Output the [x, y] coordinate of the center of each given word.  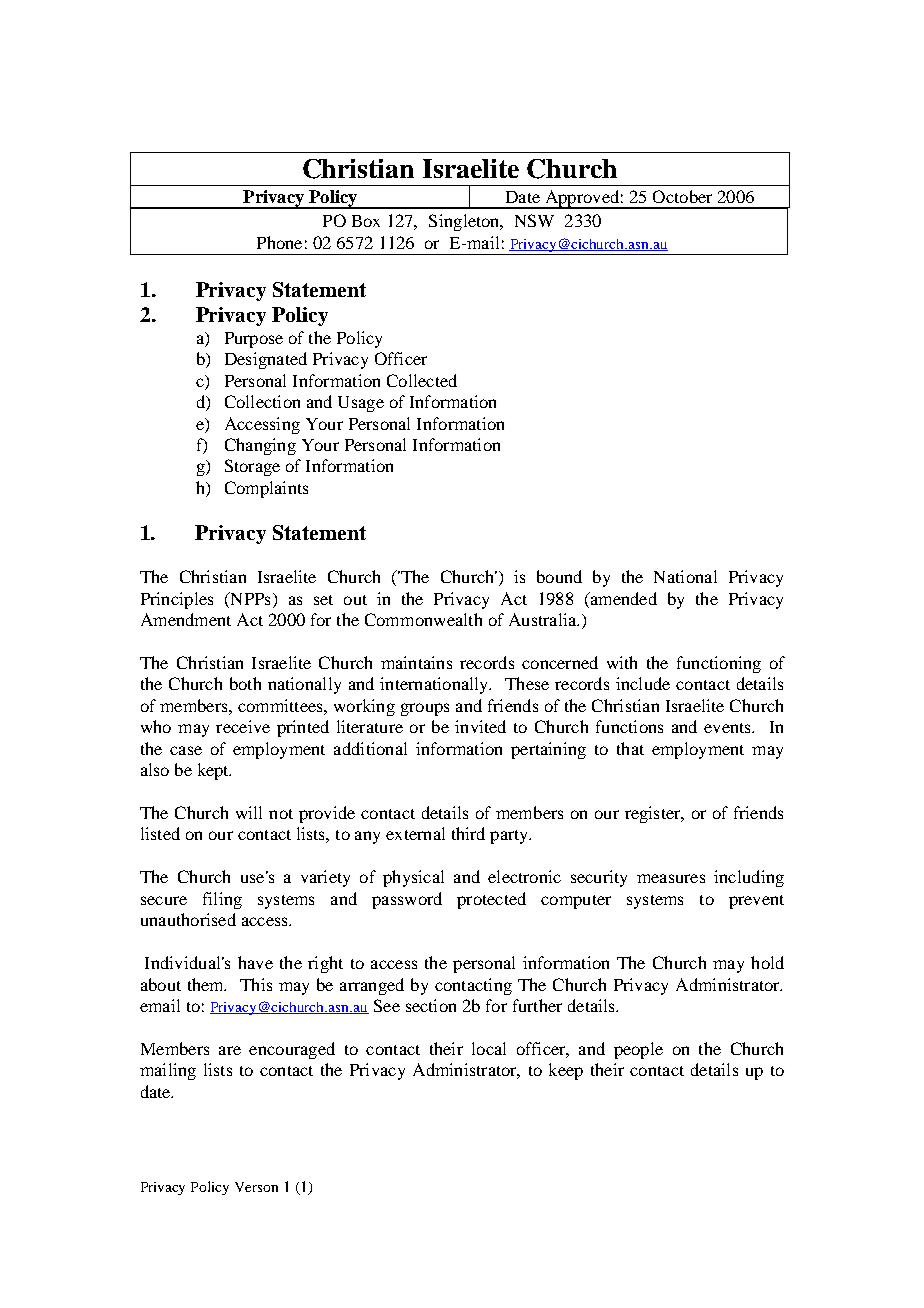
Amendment [186, 619]
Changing [260, 446]
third [468, 833]
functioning [719, 664]
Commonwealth [423, 619]
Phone [279, 242]
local [489, 1048]
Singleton [465, 222]
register [654, 814]
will [249, 812]
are [230, 1050]
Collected [422, 380]
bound [559, 576]
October [682, 196]
